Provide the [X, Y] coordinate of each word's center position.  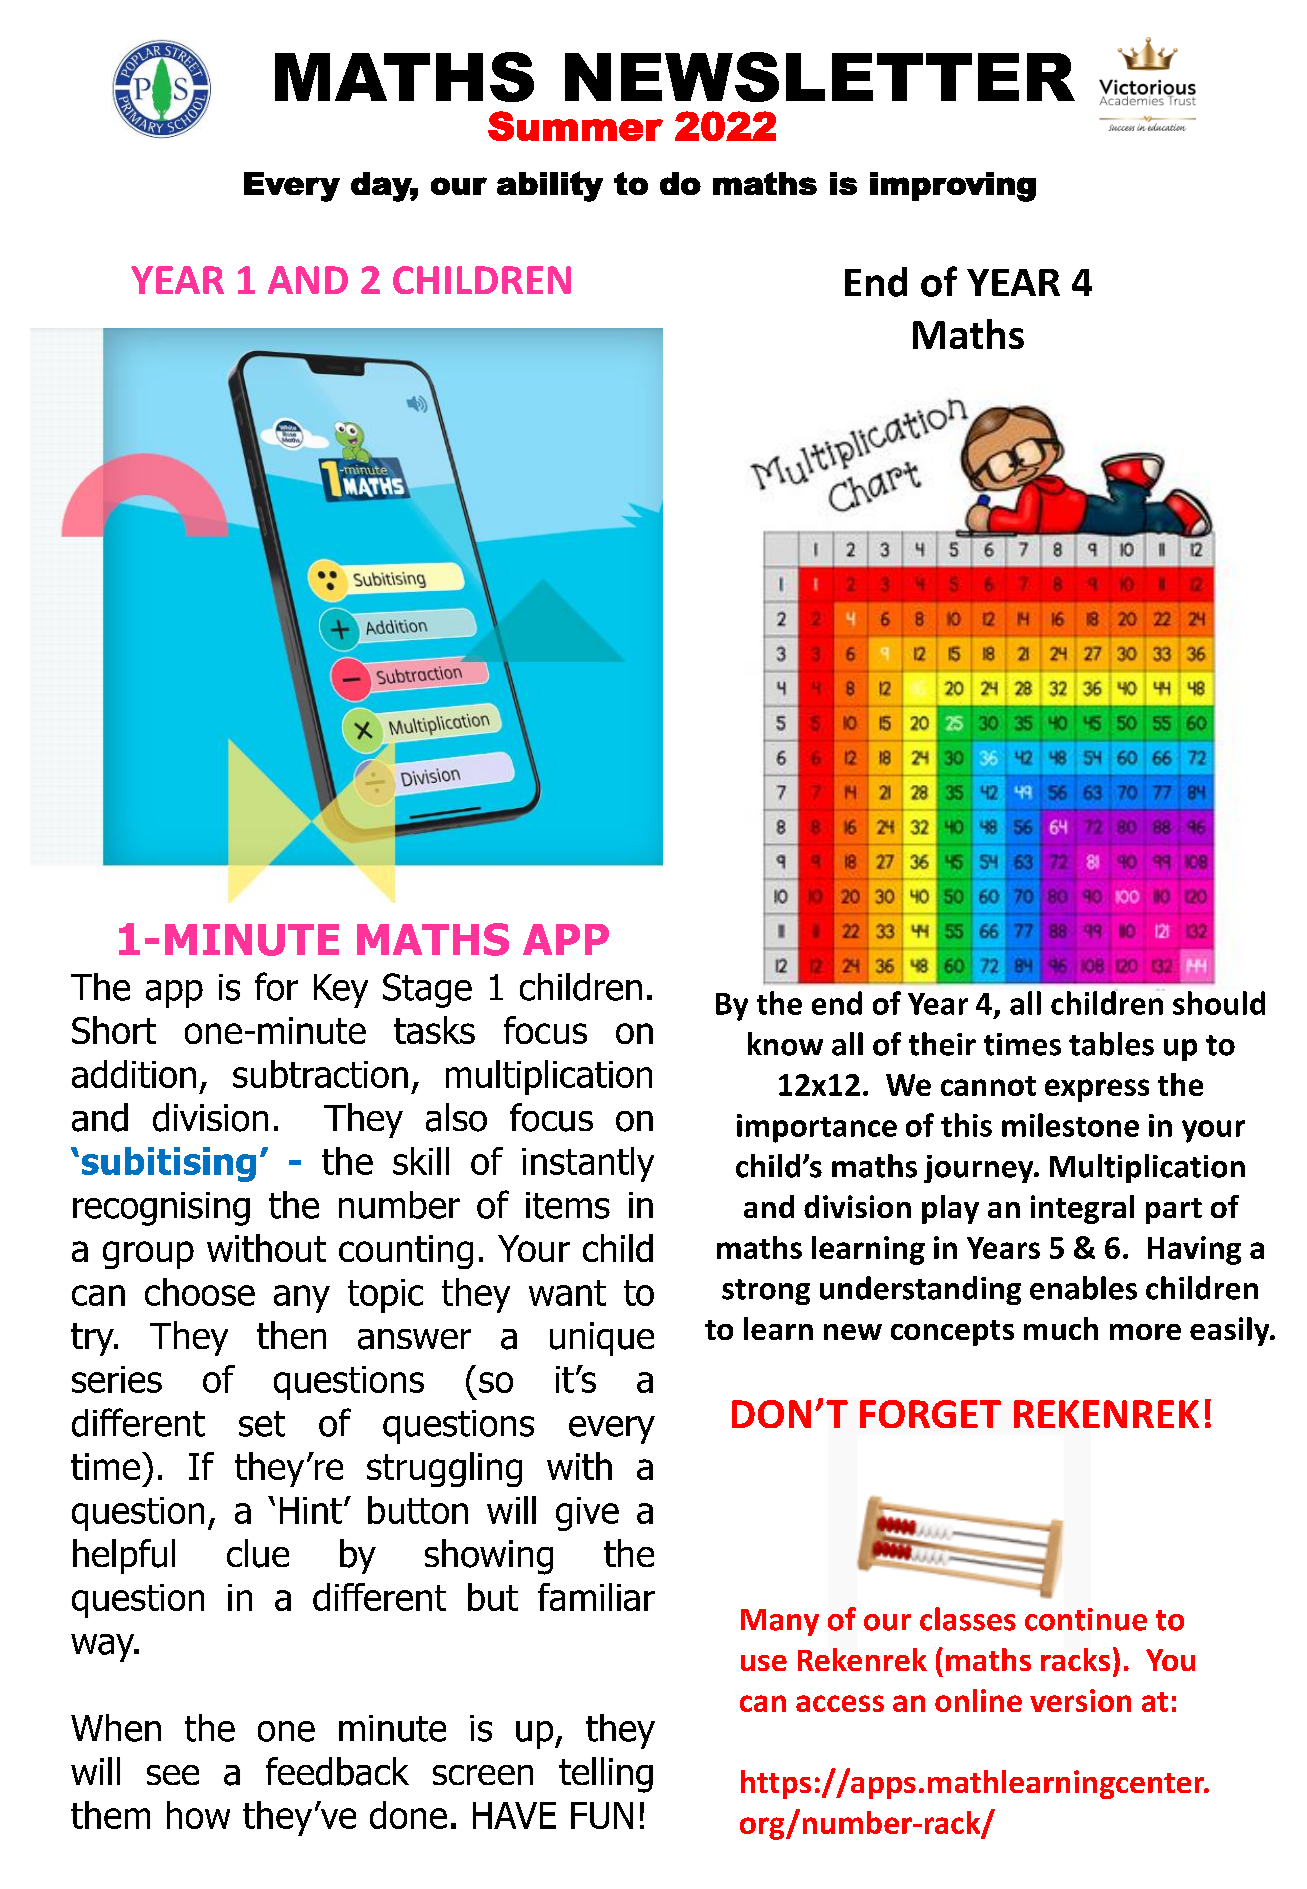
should [1219, 1003]
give [587, 1514]
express [1097, 1090]
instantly [588, 1164]
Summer [575, 126]
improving [953, 187]
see [173, 1775]
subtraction [320, 1074]
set [262, 1424]
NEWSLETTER [820, 77]
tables [1111, 1044]
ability [550, 186]
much [1061, 1328]
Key [341, 991]
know [785, 1044]
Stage [427, 990]
